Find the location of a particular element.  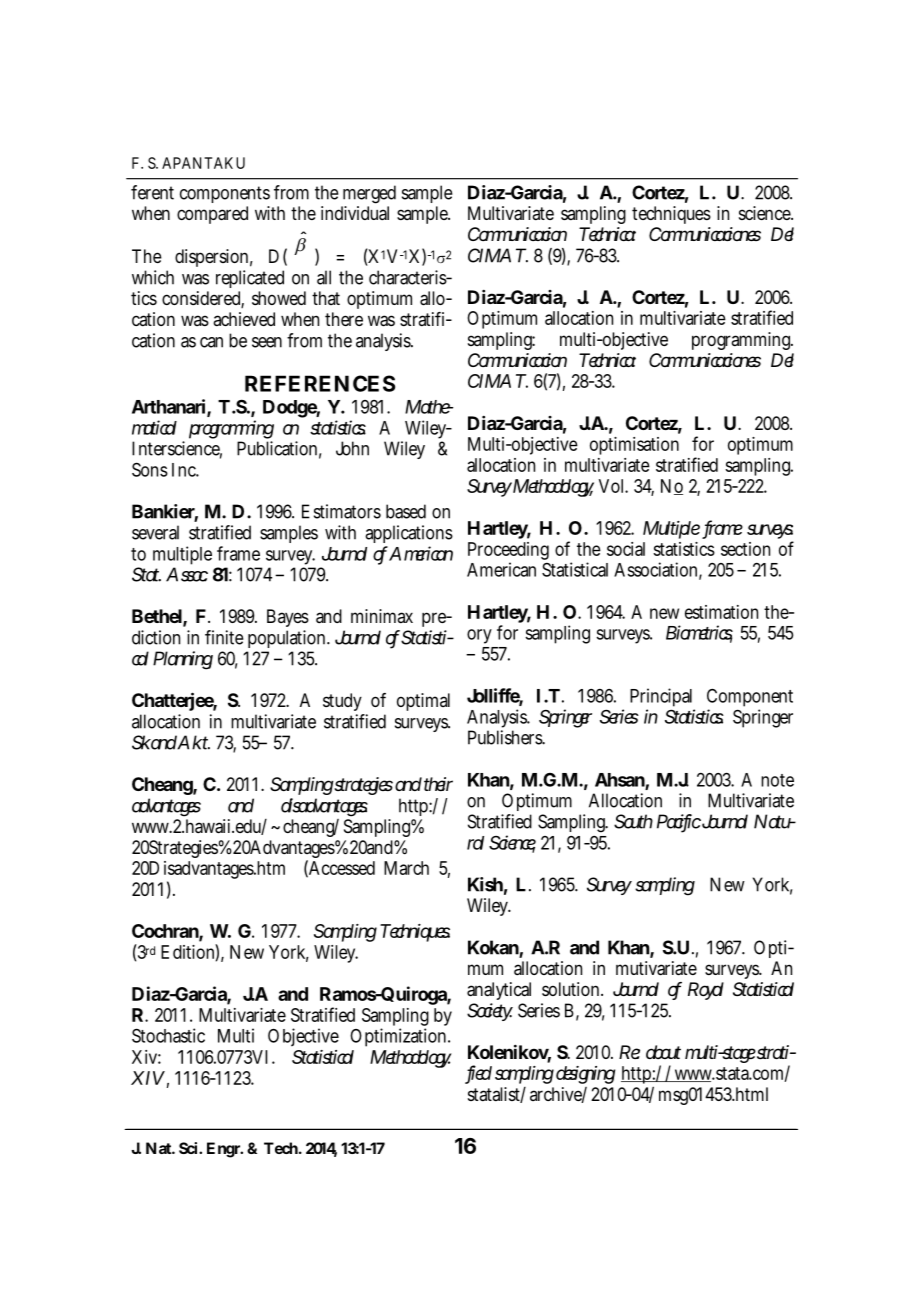

Pacific is located at coordinates (679, 822).
